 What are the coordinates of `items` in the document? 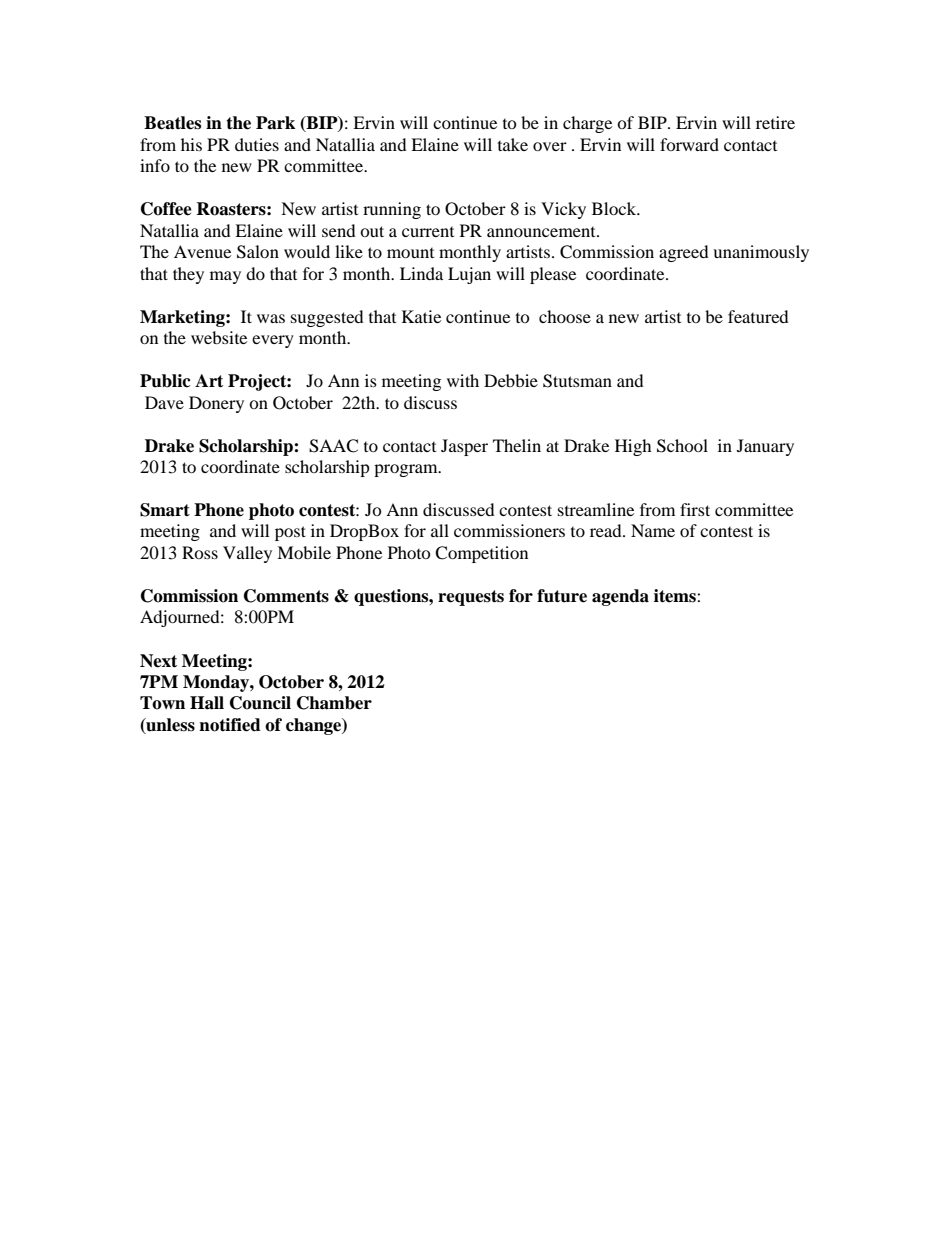 It's located at (676, 596).
